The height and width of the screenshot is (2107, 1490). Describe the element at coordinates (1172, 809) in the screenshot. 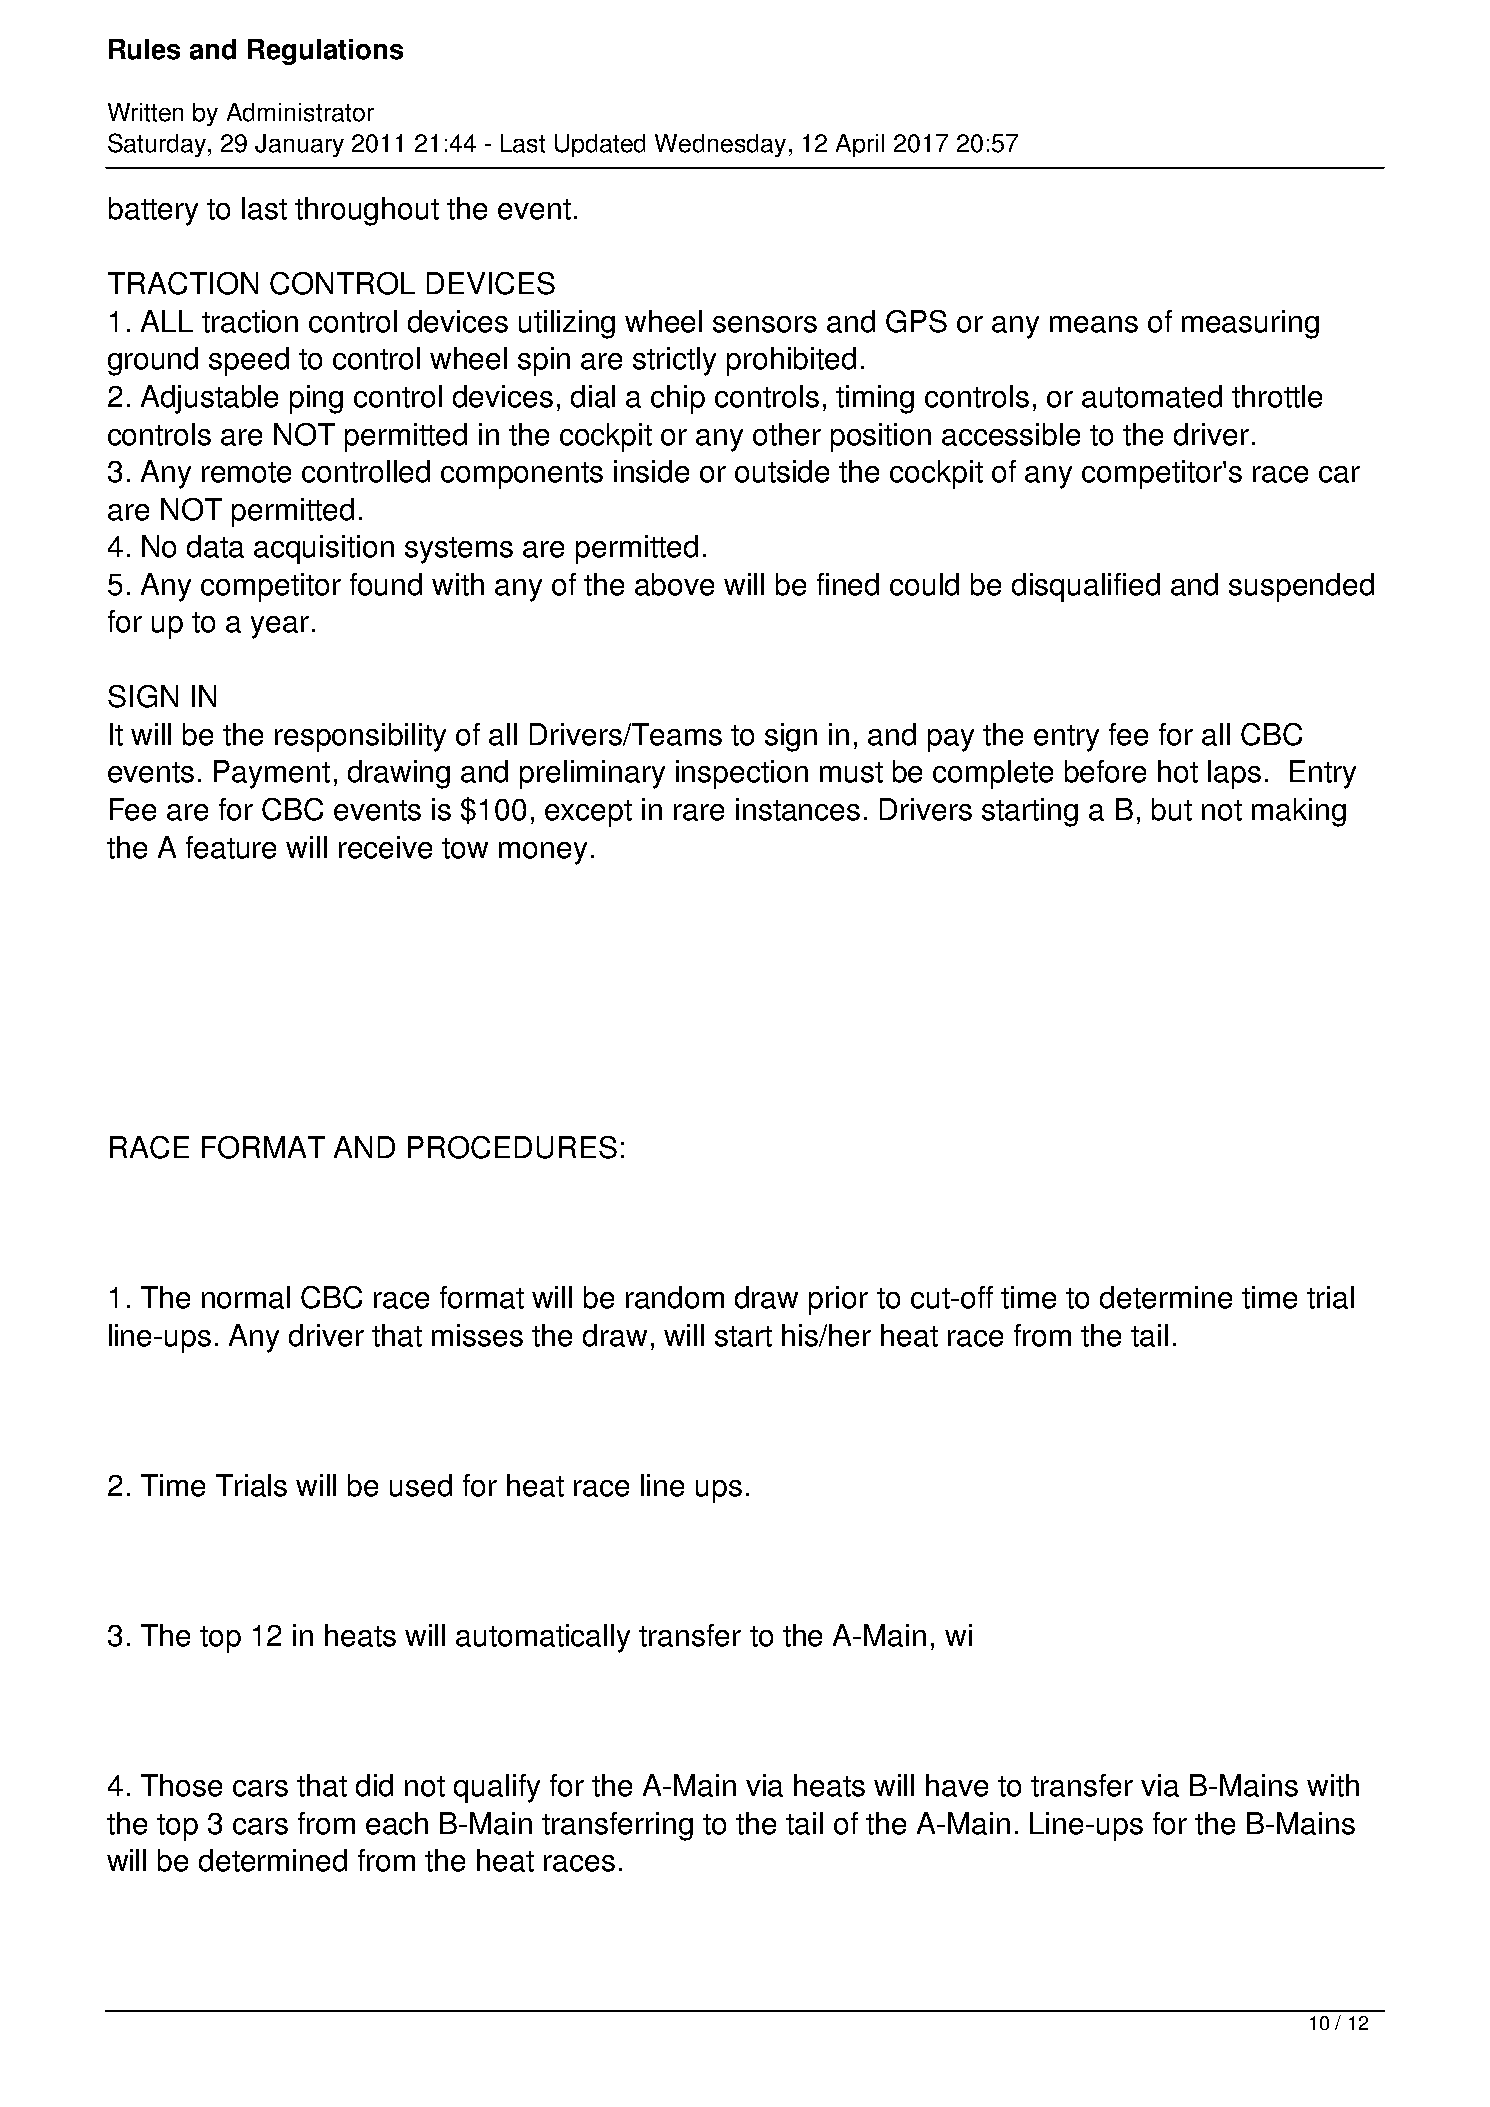

I see `but` at that location.
